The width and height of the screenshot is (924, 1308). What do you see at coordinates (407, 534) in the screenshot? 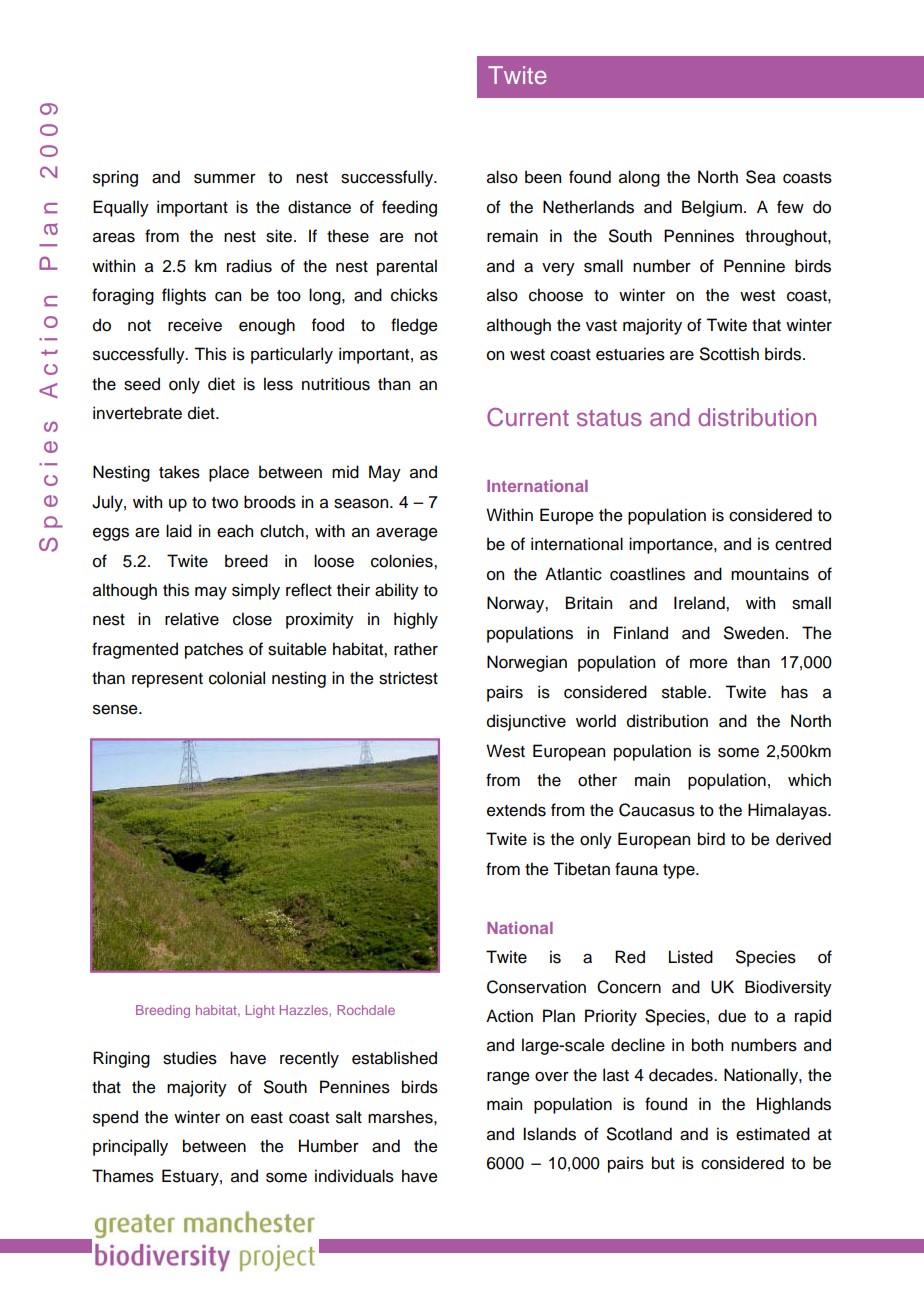
I see `average` at bounding box center [407, 534].
